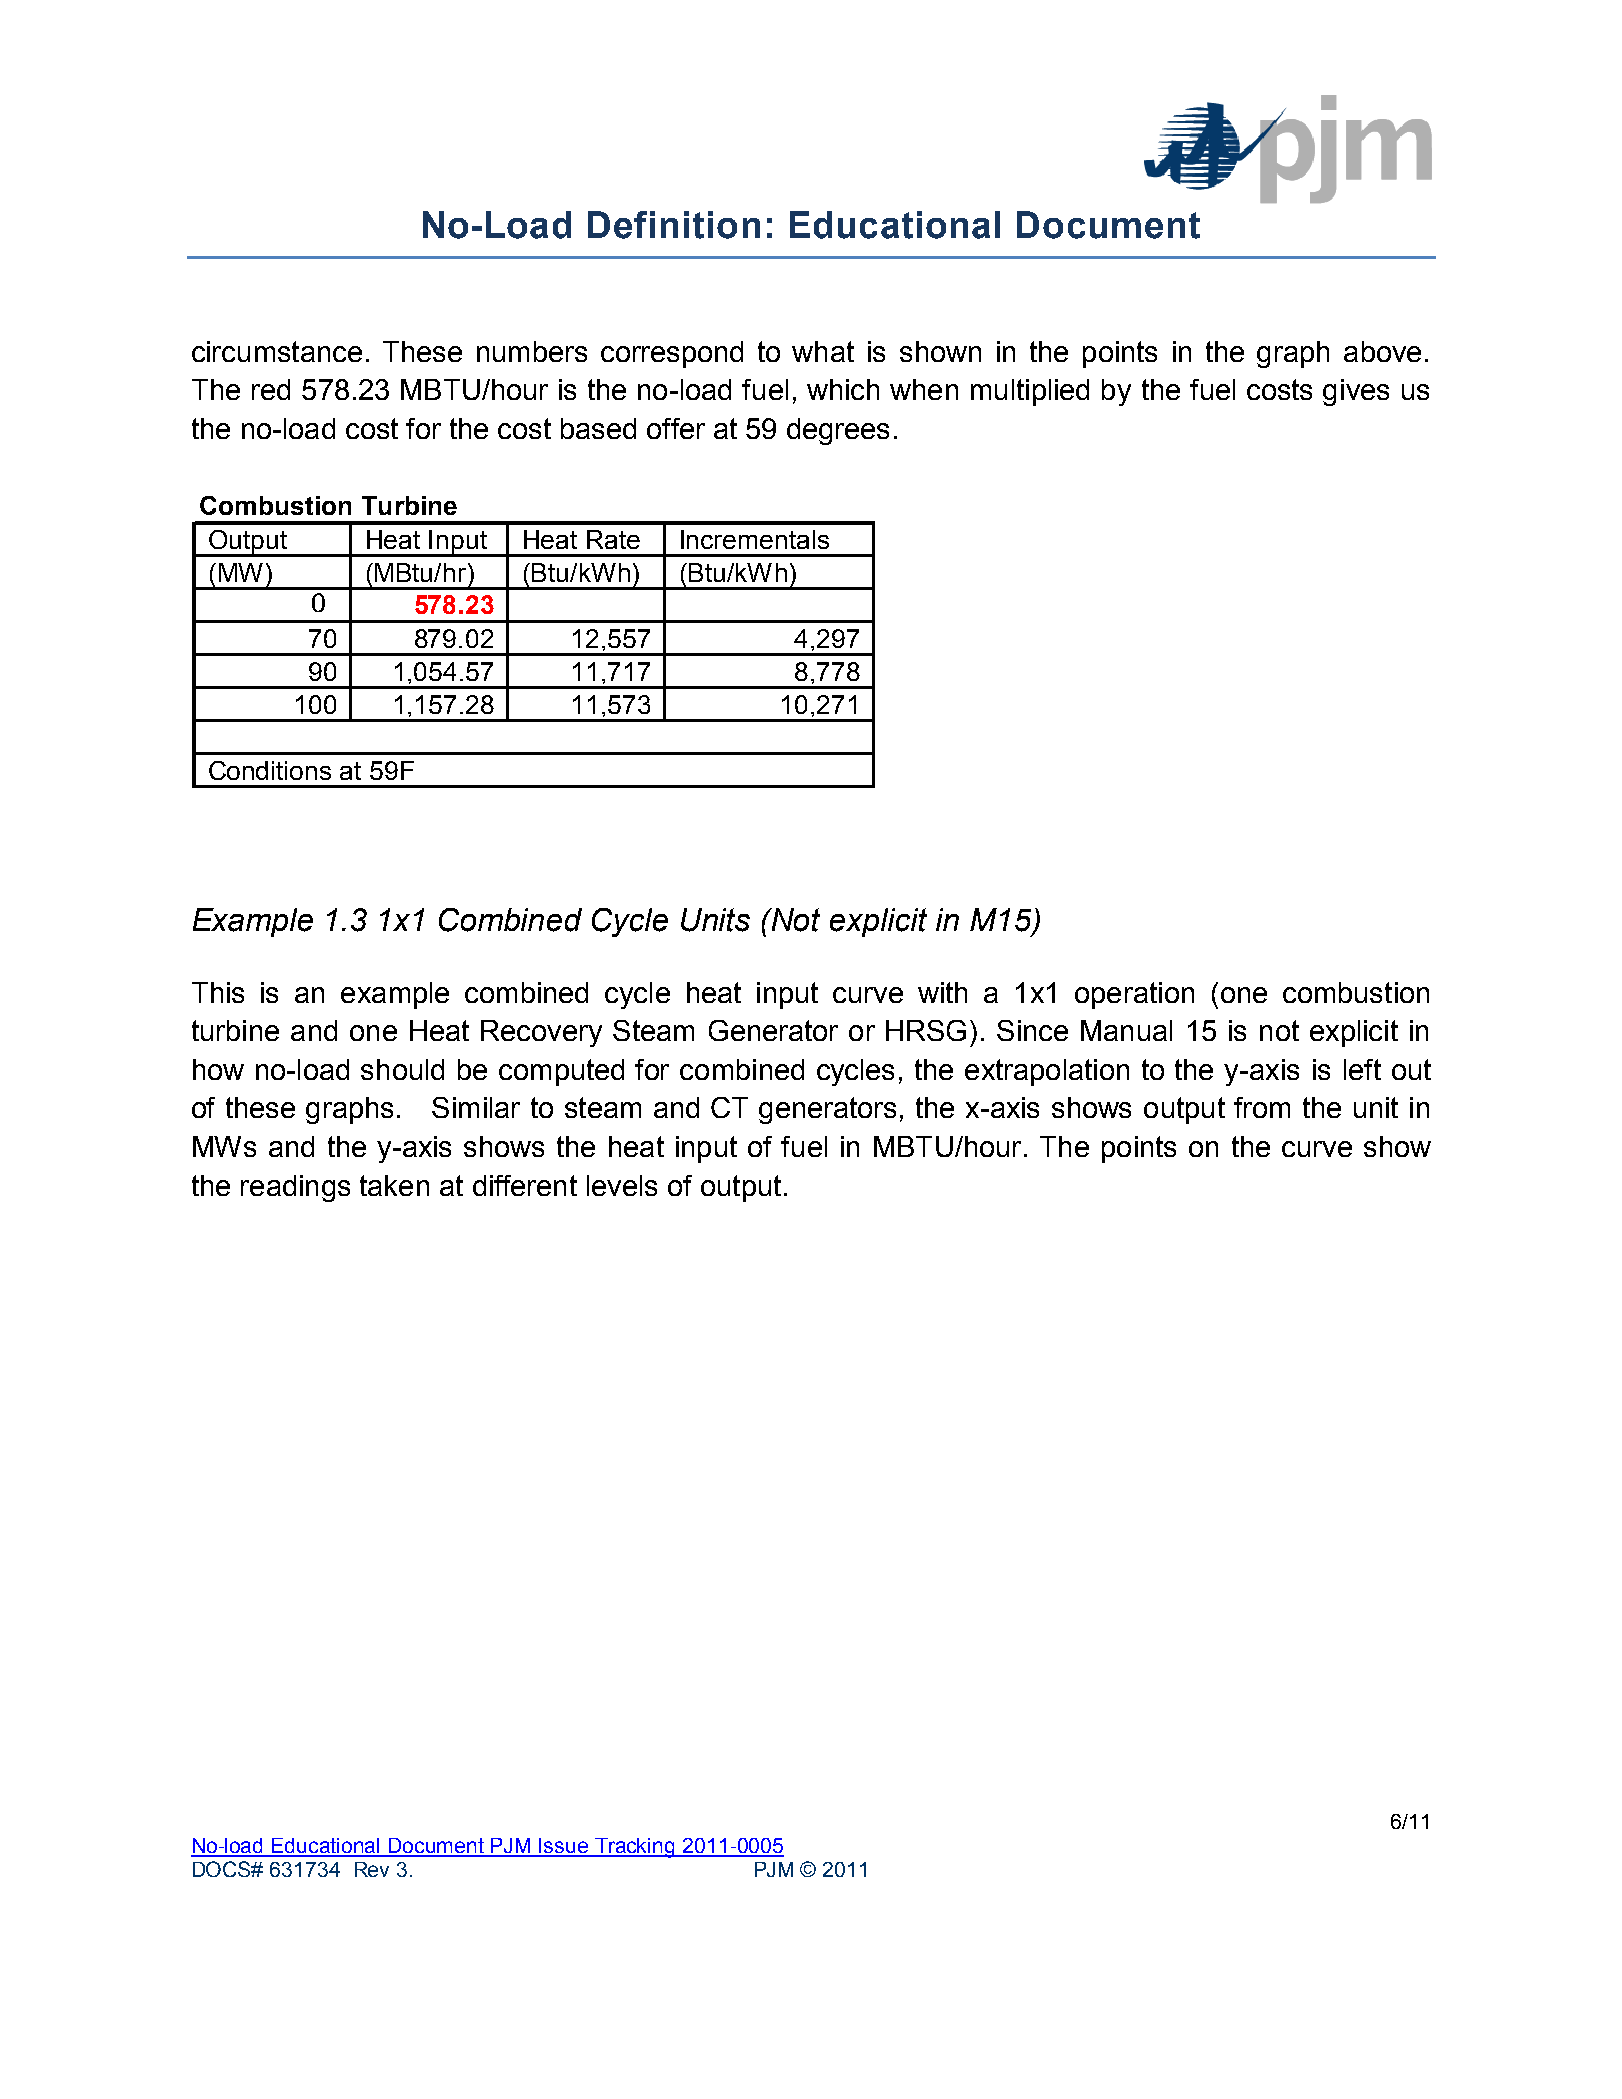 Image resolution: width=1622 pixels, height=2099 pixels. Describe the element at coordinates (372, 1869) in the document. I see `Rev` at that location.
